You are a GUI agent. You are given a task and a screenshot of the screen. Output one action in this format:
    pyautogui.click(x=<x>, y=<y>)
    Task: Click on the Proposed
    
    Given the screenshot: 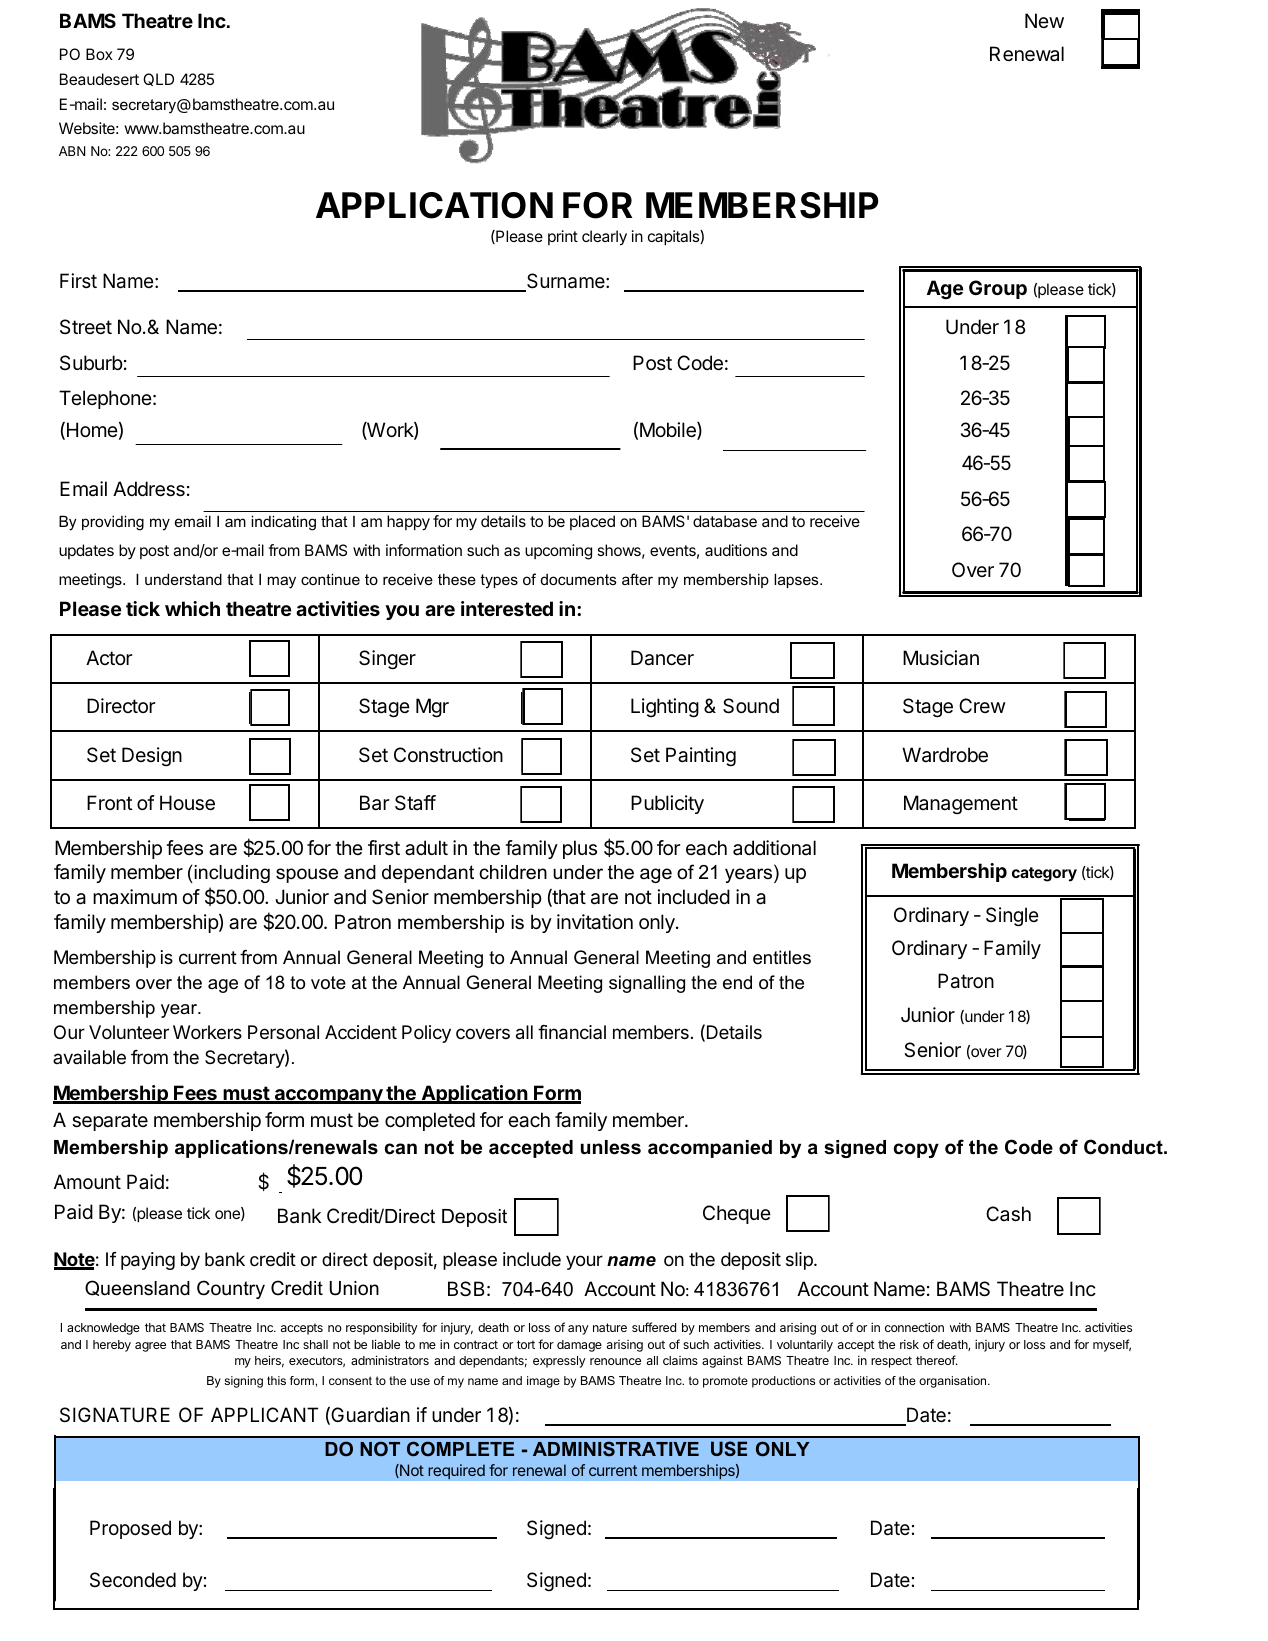 What is the action you would take?
    pyautogui.click(x=130, y=1529)
